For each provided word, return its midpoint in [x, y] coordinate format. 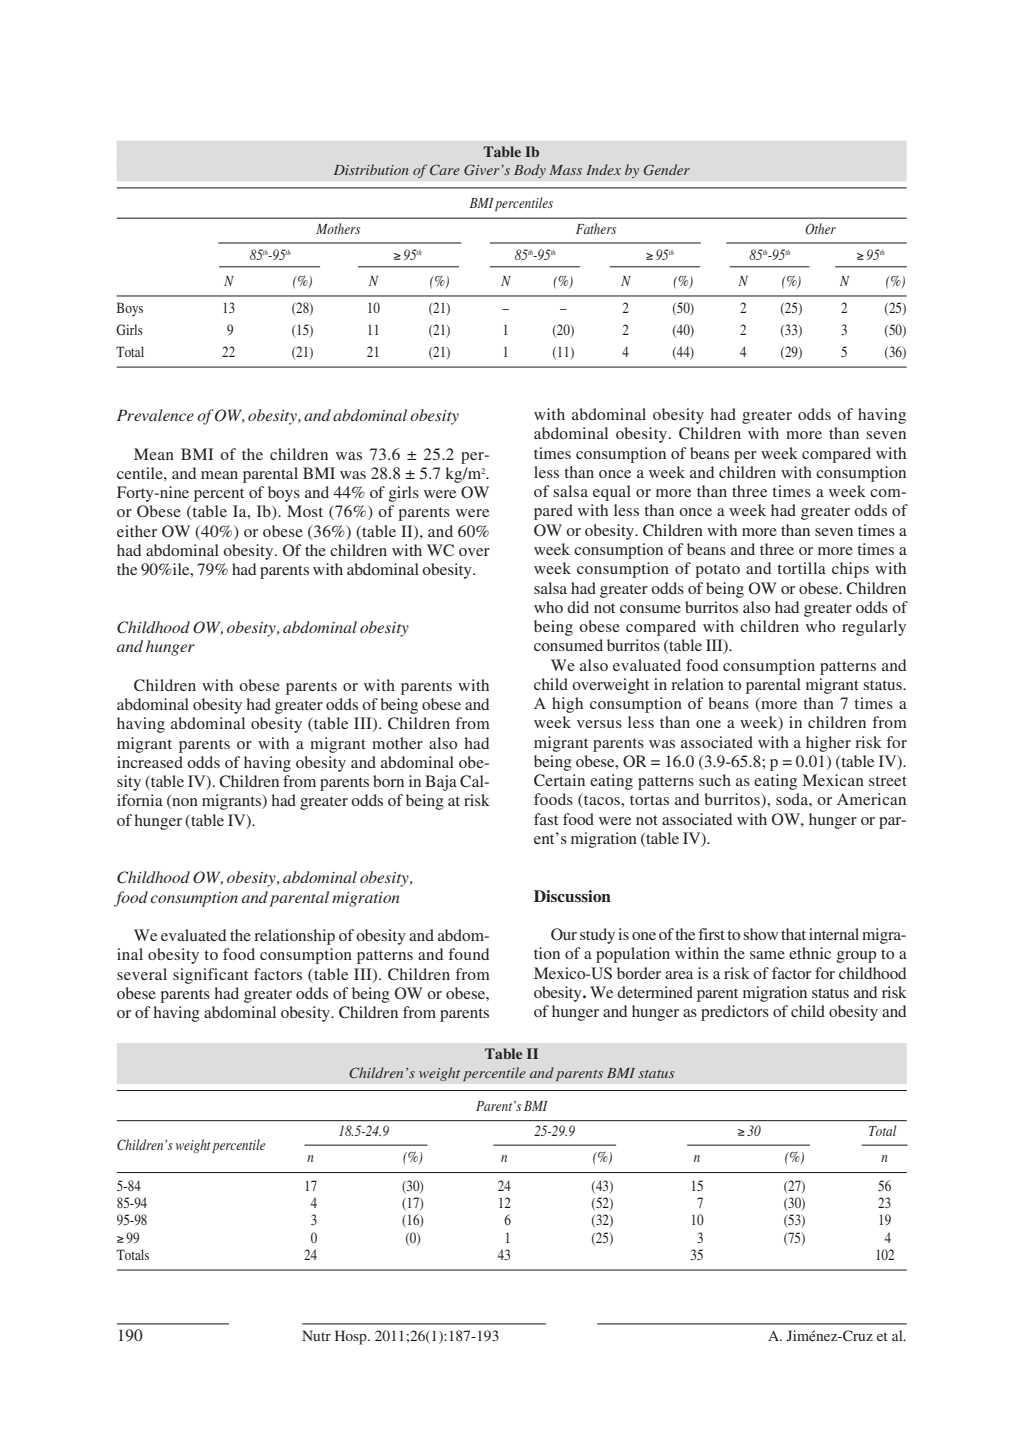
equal [612, 493]
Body [530, 171]
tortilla [801, 568]
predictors [735, 1013]
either [137, 531]
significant [210, 976]
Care [445, 169]
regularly [874, 628]
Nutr [316, 1335]
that [793, 934]
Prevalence [155, 415]
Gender [666, 170]
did [578, 607]
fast [546, 819]
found [469, 954]
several [142, 974]
